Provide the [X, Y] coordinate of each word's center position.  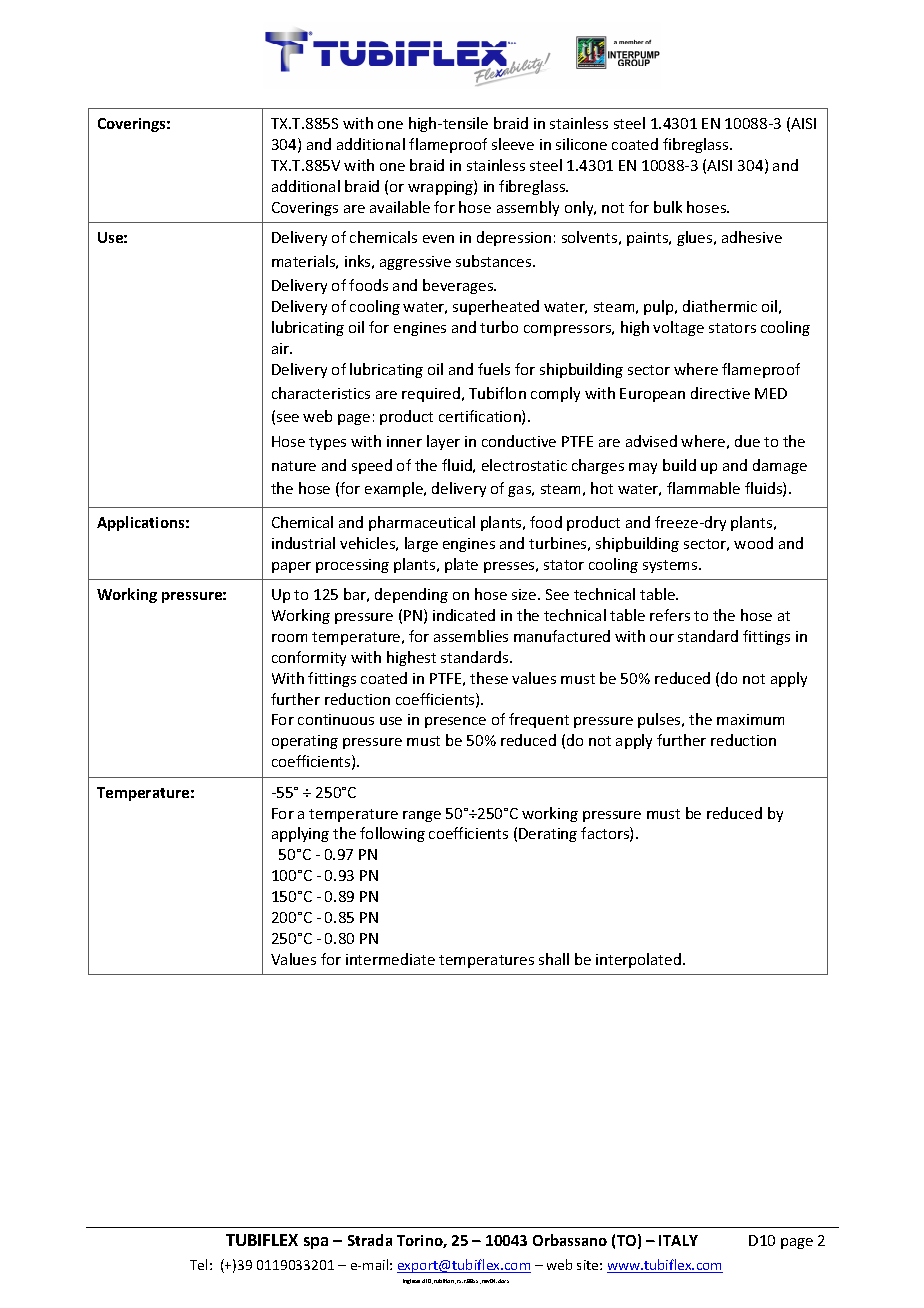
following [392, 834]
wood [753, 543]
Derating [548, 835]
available [400, 207]
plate [461, 565]
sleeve [513, 144]
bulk [668, 207]
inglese [411, 1281]
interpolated [638, 960]
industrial [303, 543]
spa [316, 1243]
